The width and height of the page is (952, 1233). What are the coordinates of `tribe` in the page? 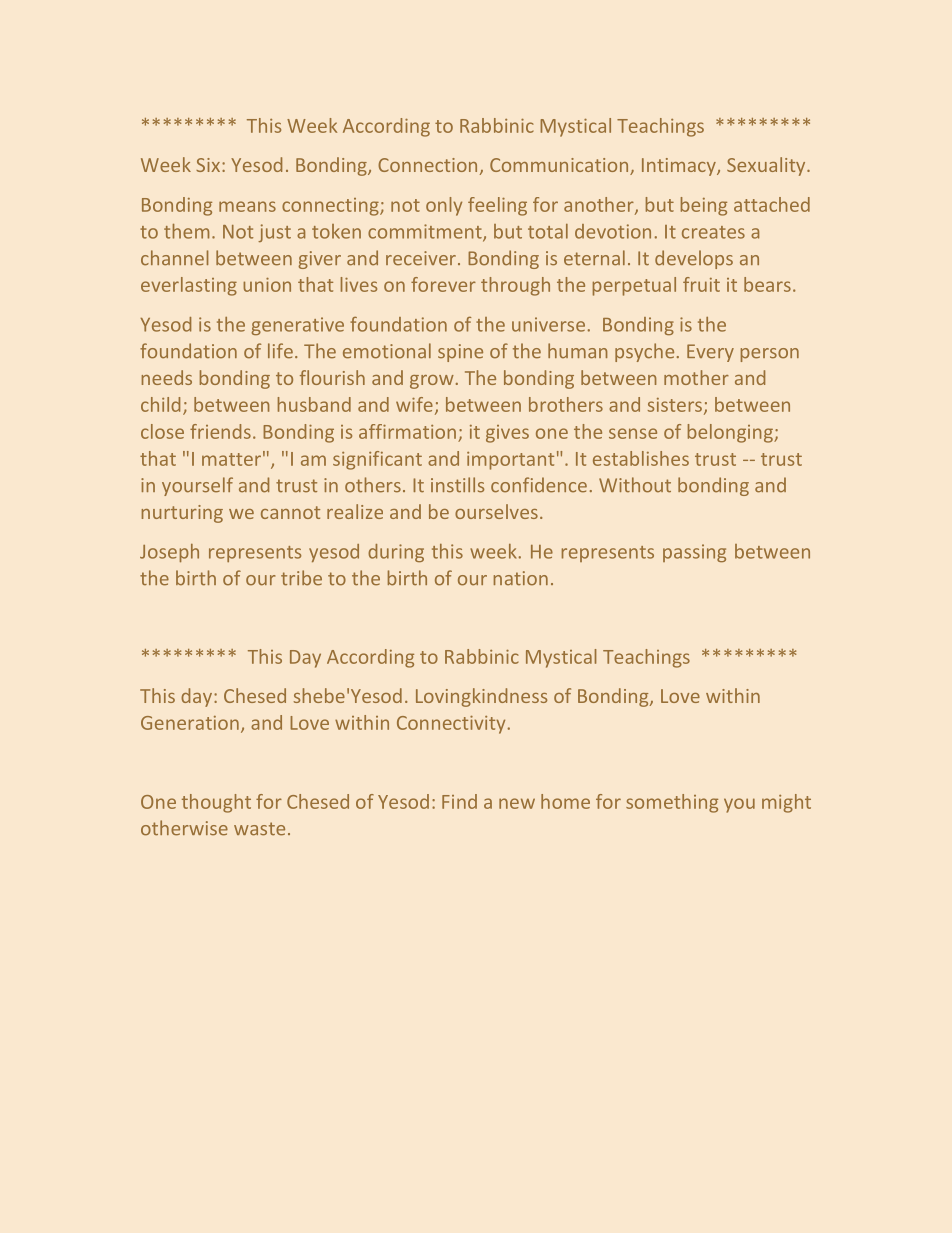 It's located at (301, 578).
